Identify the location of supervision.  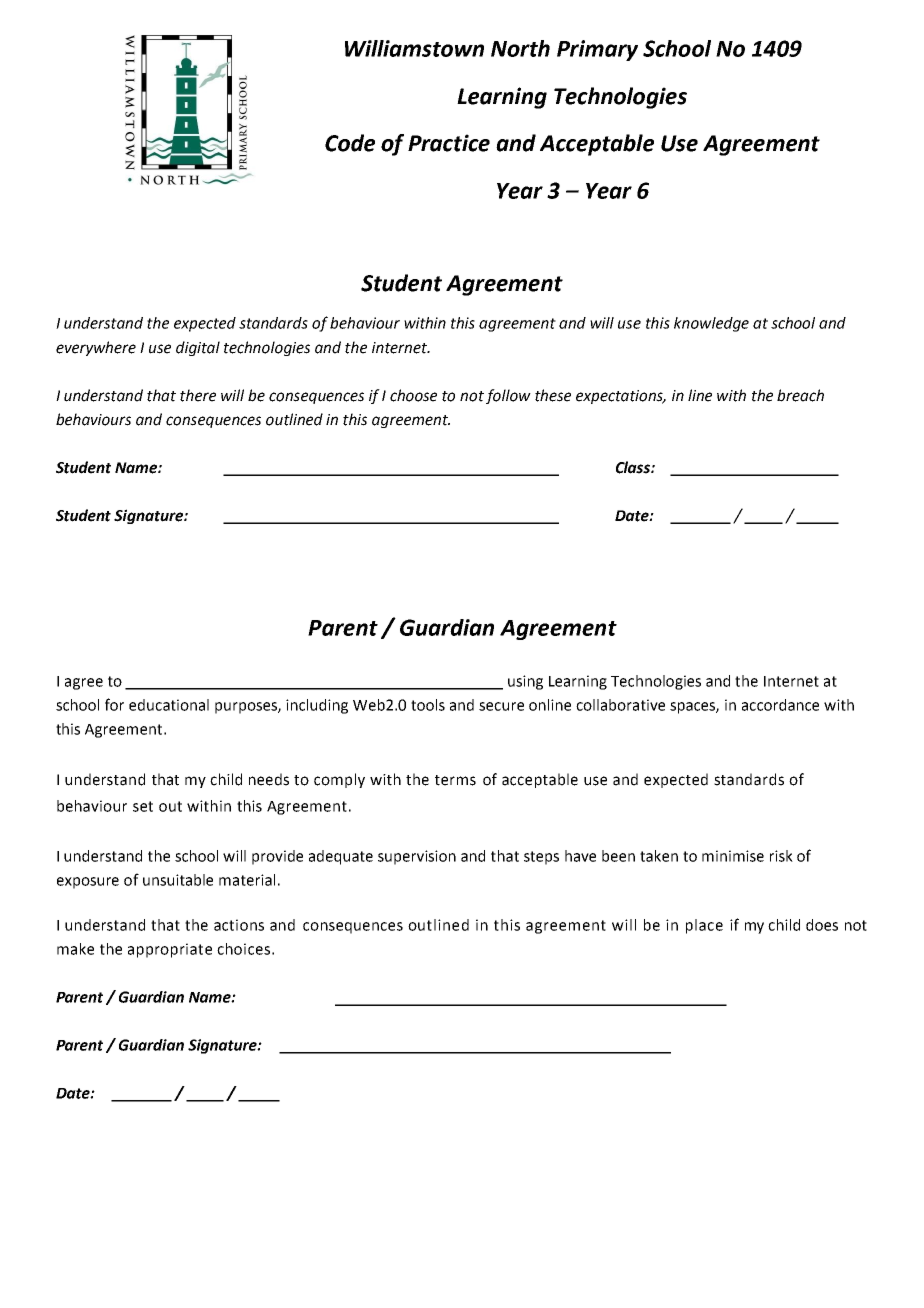
(417, 857).
